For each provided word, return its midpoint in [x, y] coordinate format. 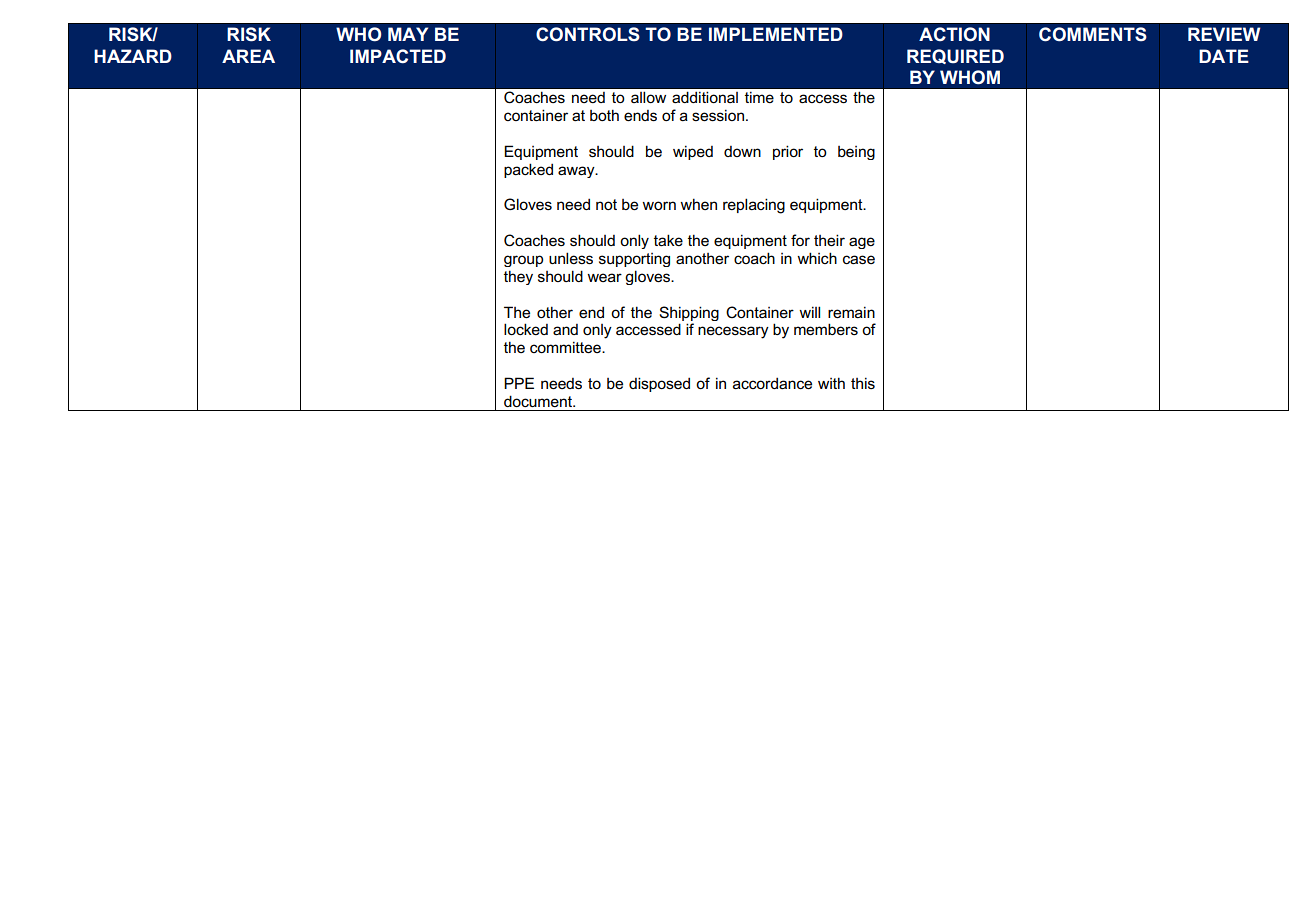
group [523, 261]
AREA [248, 56]
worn [659, 205]
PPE [519, 383]
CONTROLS [588, 34]
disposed [659, 384]
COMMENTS [1093, 34]
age [862, 243]
